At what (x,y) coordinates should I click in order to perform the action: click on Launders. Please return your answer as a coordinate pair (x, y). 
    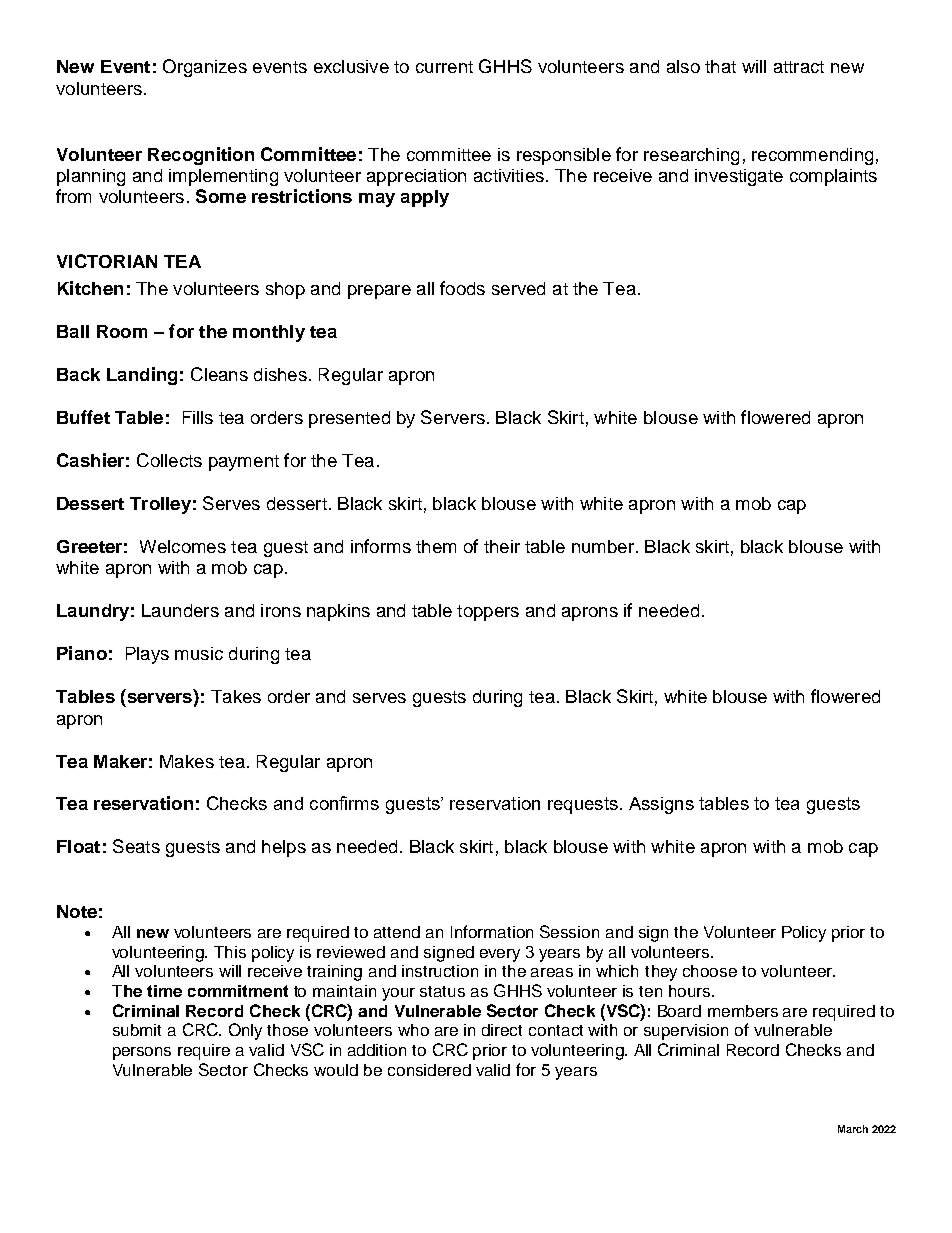
    Looking at the image, I should click on (180, 610).
